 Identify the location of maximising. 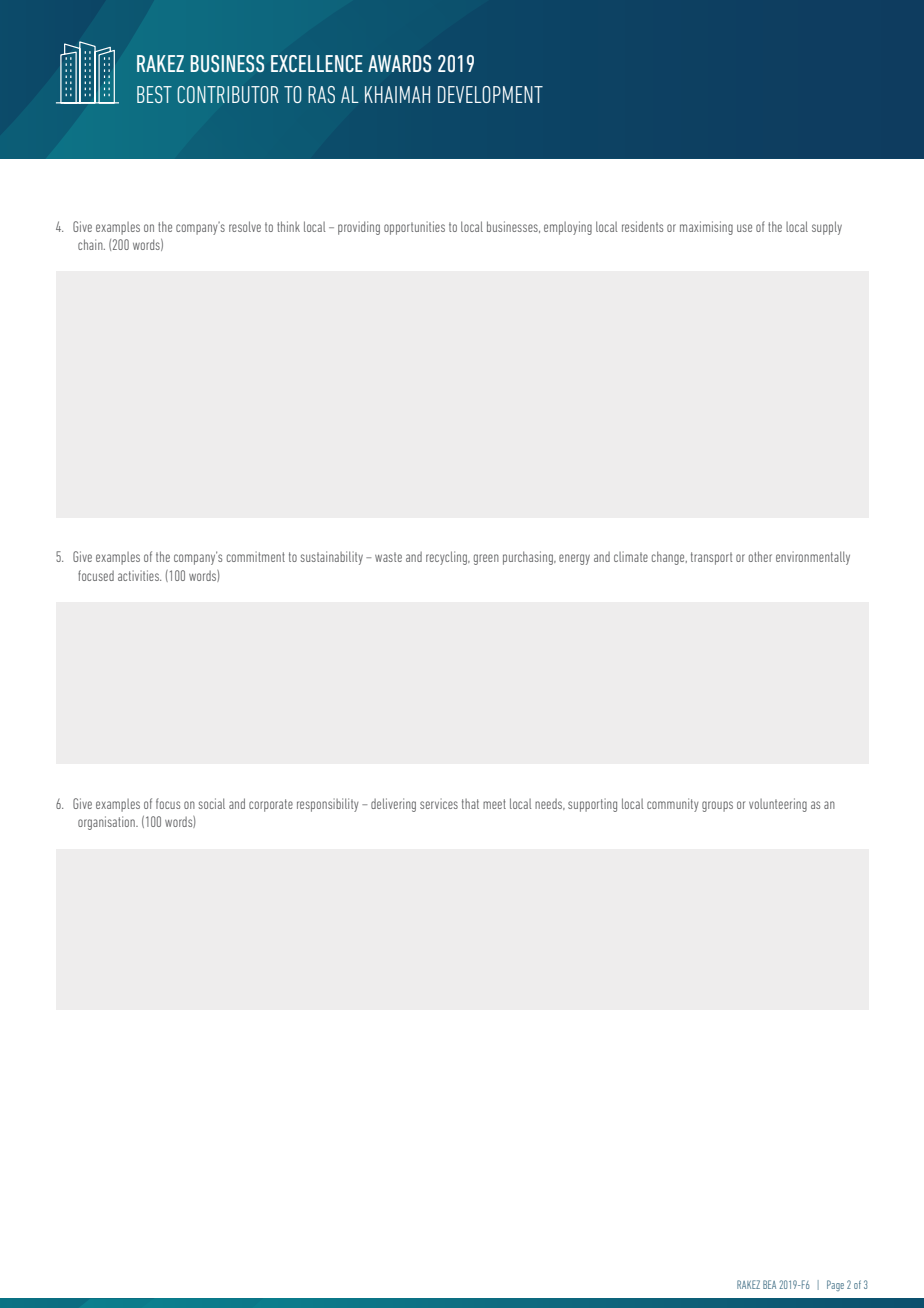
(706, 228).
